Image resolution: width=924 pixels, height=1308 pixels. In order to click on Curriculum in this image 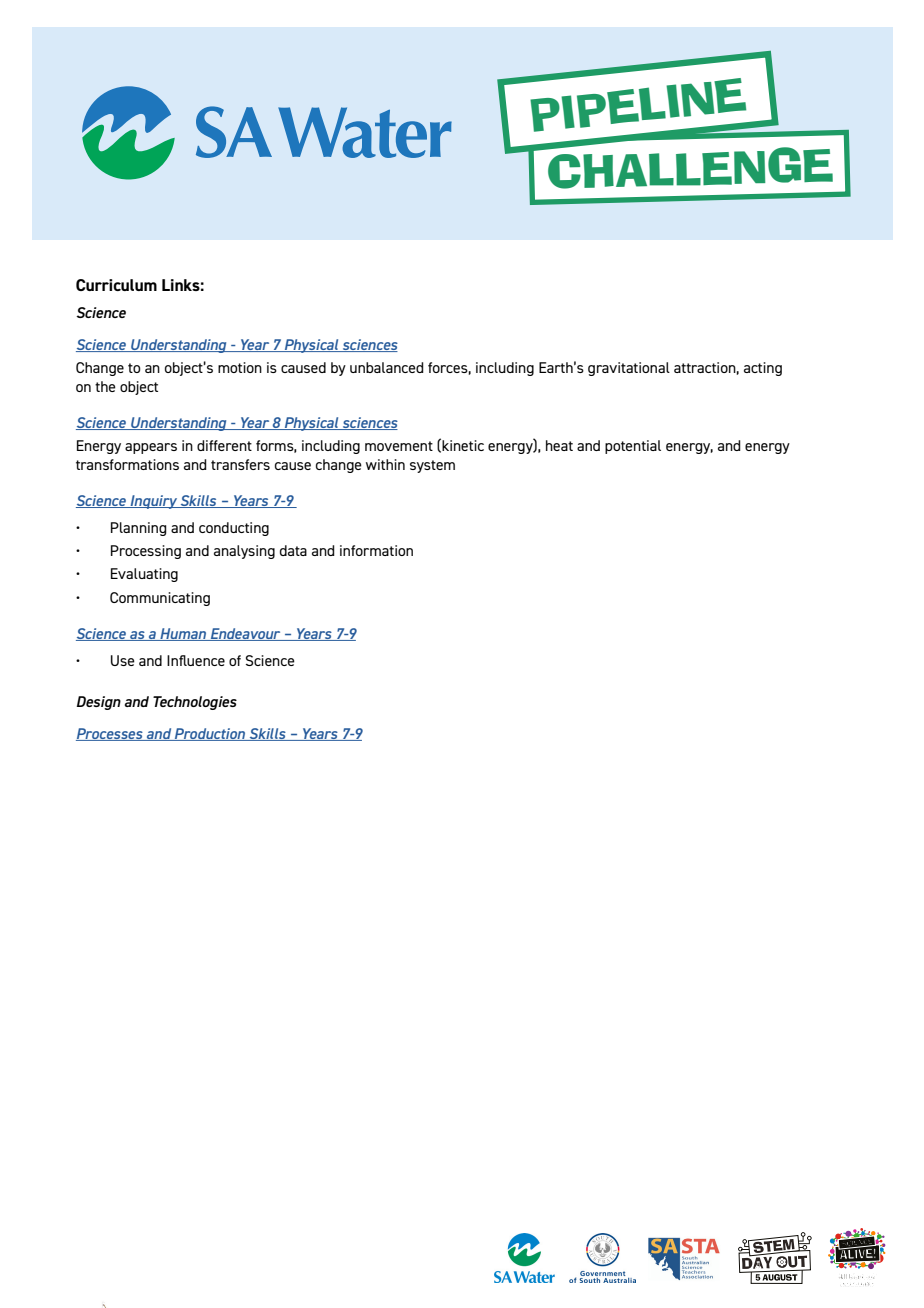, I will do `click(116, 285)`.
